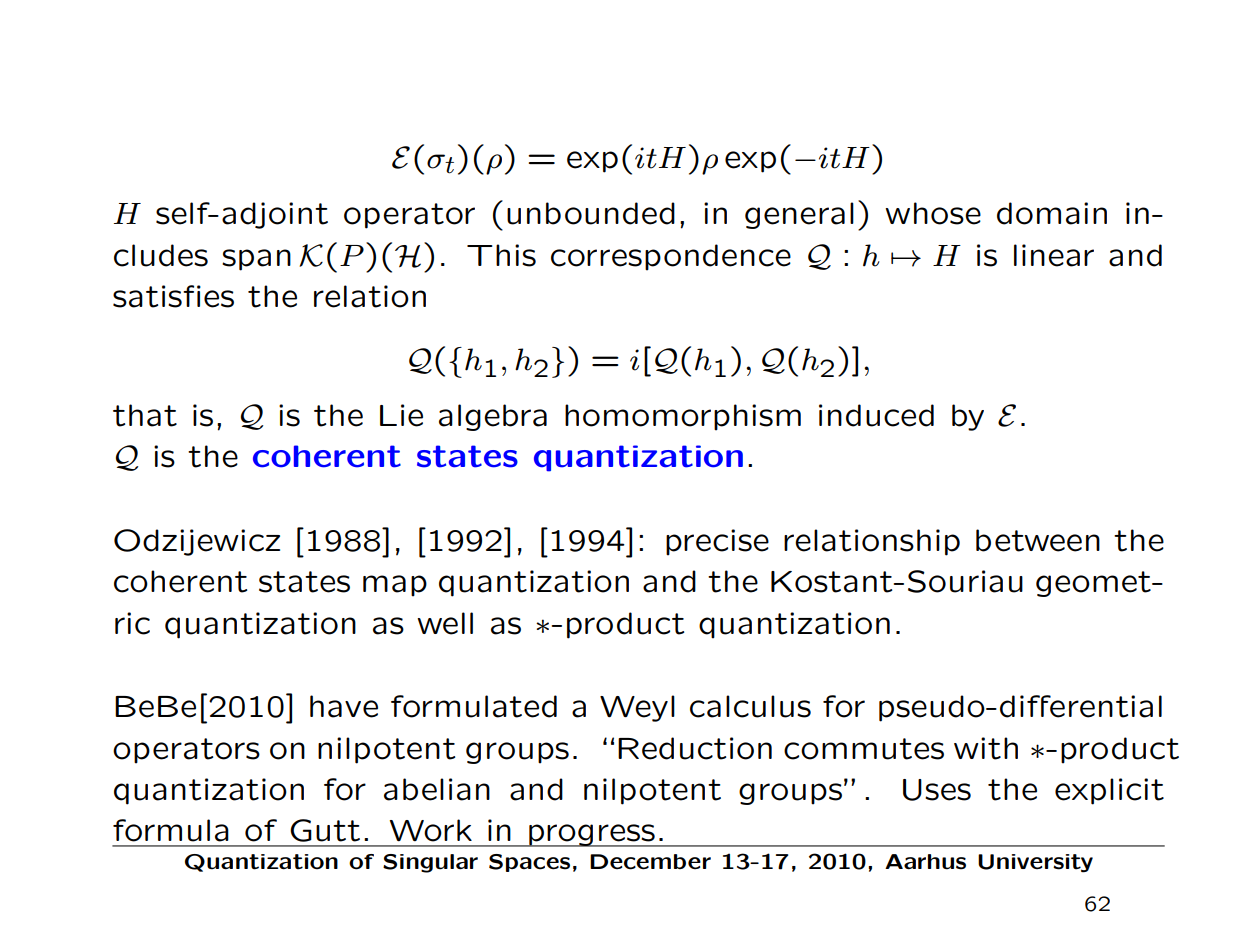 Image resolution: width=1233 pixels, height=952 pixels. What do you see at coordinates (591, 213) in the image?
I see `unbounded` at bounding box center [591, 213].
